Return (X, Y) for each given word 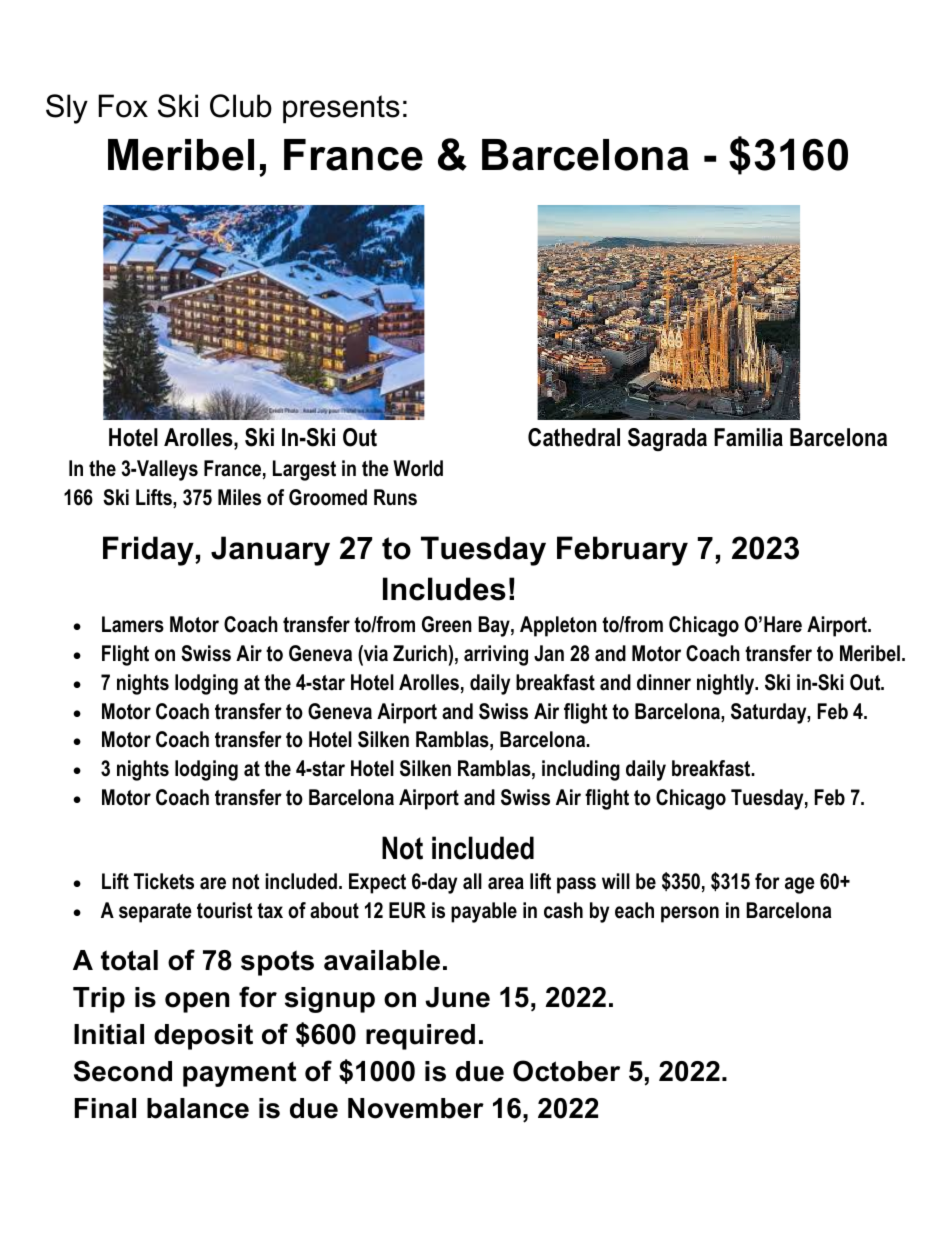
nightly (727, 684)
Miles (239, 497)
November (416, 1108)
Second (123, 1071)
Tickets (164, 881)
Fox (123, 106)
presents (341, 109)
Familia (748, 437)
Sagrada (667, 439)
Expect (377, 883)
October (566, 1071)
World (418, 468)
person (690, 914)
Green (447, 624)
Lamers (133, 624)
